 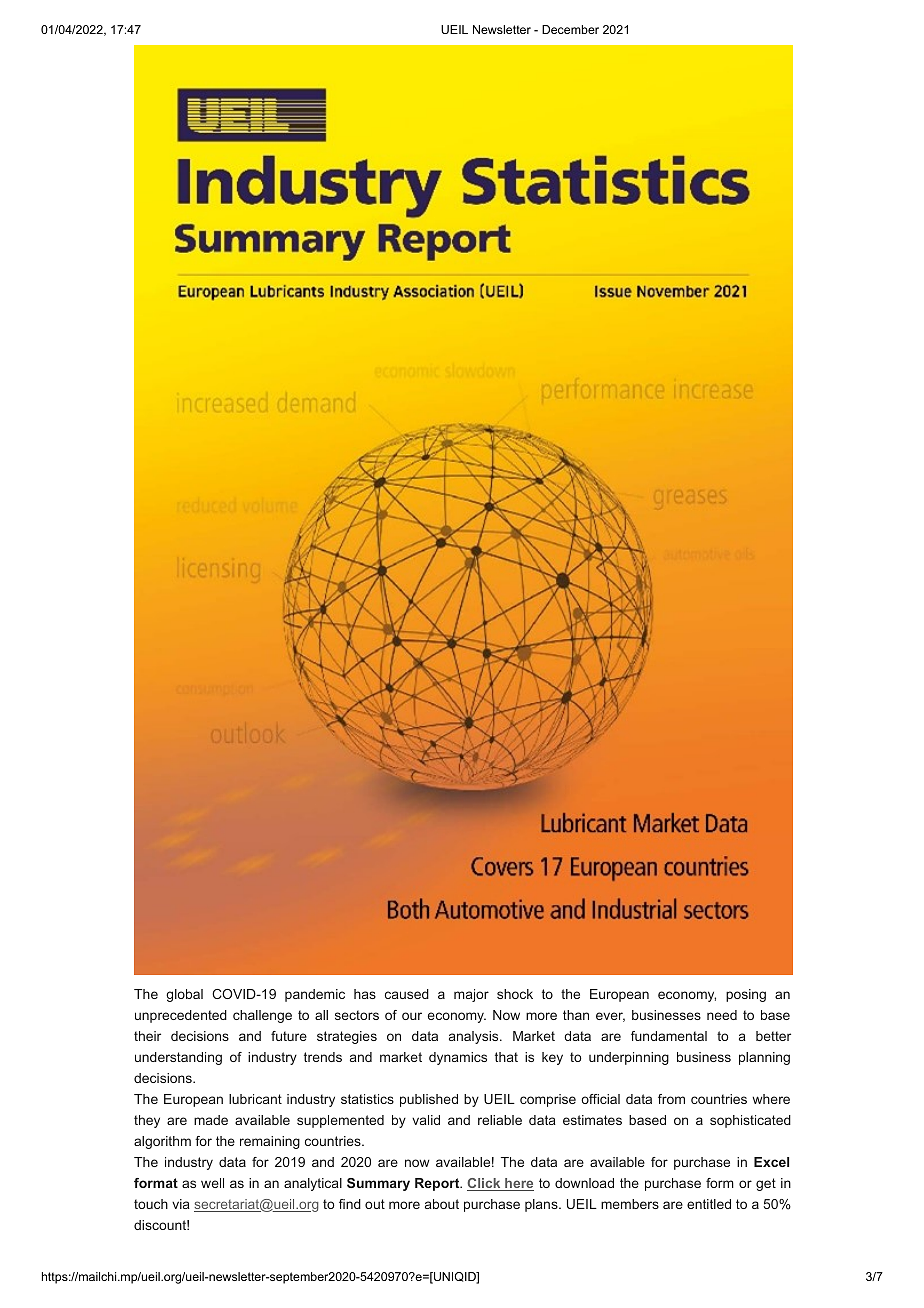 I want to click on December, so click(x=570, y=29).
